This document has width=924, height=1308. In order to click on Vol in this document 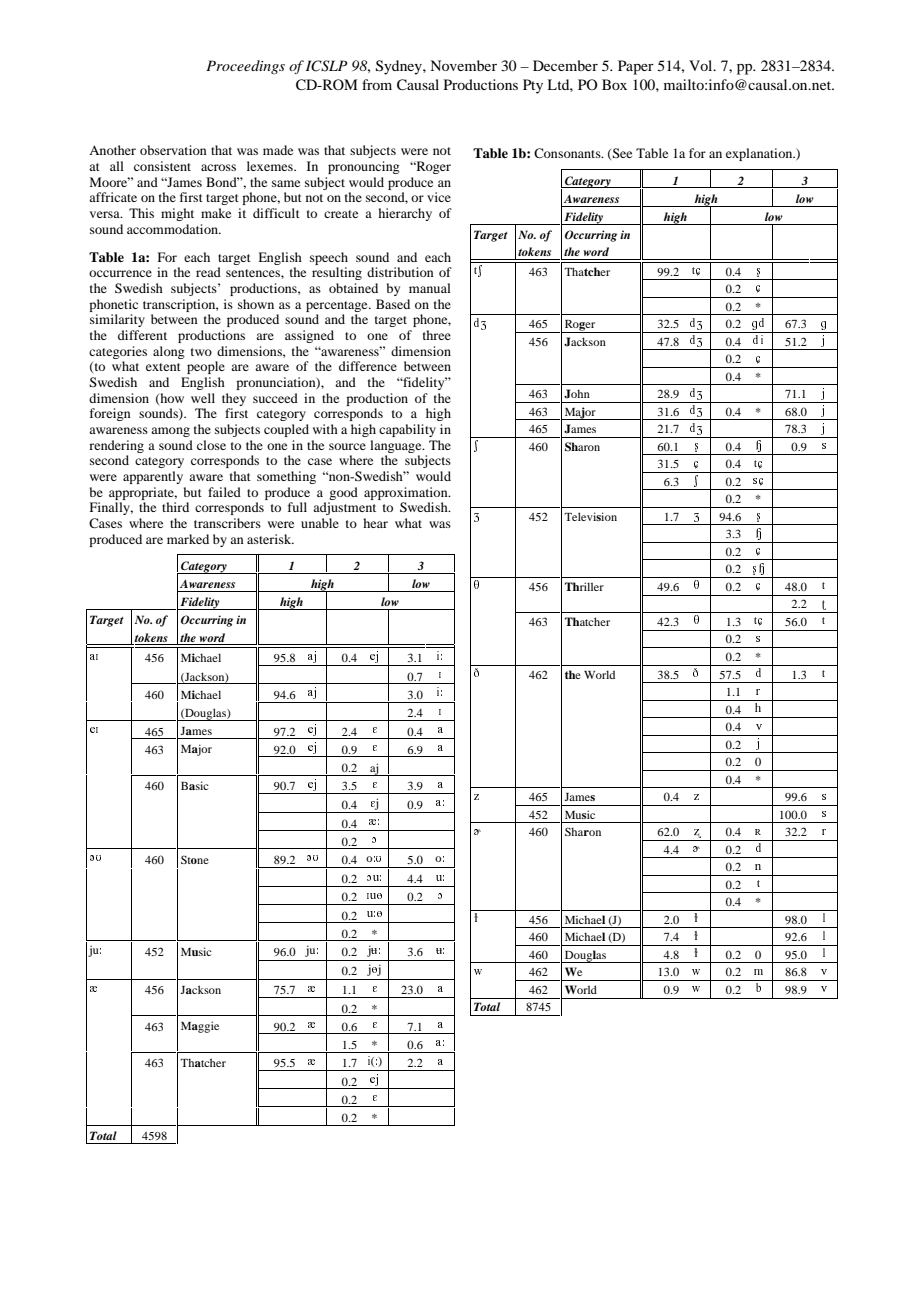, I will do `click(702, 65)`.
